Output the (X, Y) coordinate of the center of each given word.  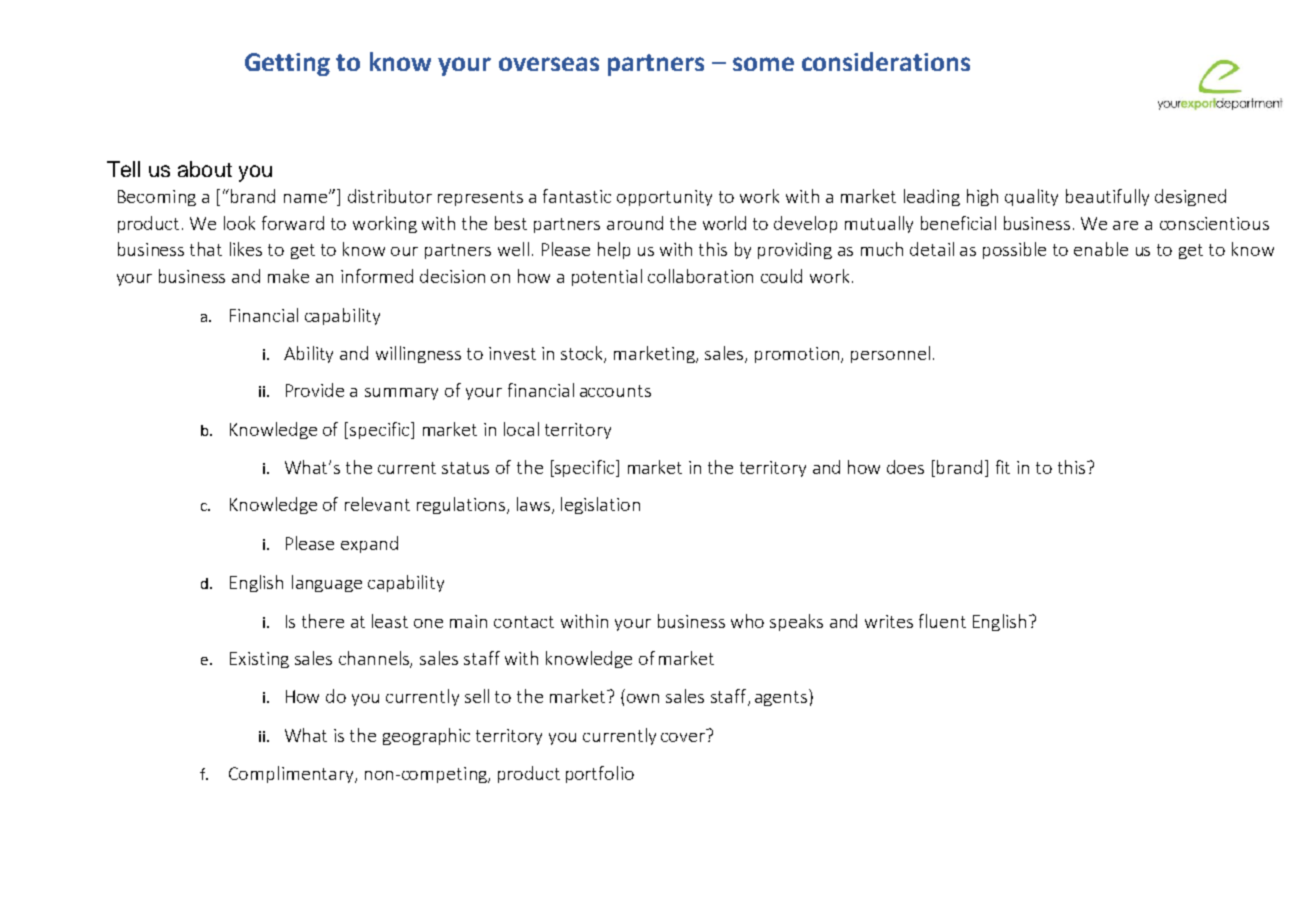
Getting (287, 64)
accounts (615, 391)
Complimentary (292, 774)
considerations (886, 61)
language (327, 583)
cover (683, 737)
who (747, 621)
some (763, 64)
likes (246, 249)
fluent (942, 621)
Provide (315, 390)
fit (1003, 467)
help (614, 250)
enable (1101, 249)
